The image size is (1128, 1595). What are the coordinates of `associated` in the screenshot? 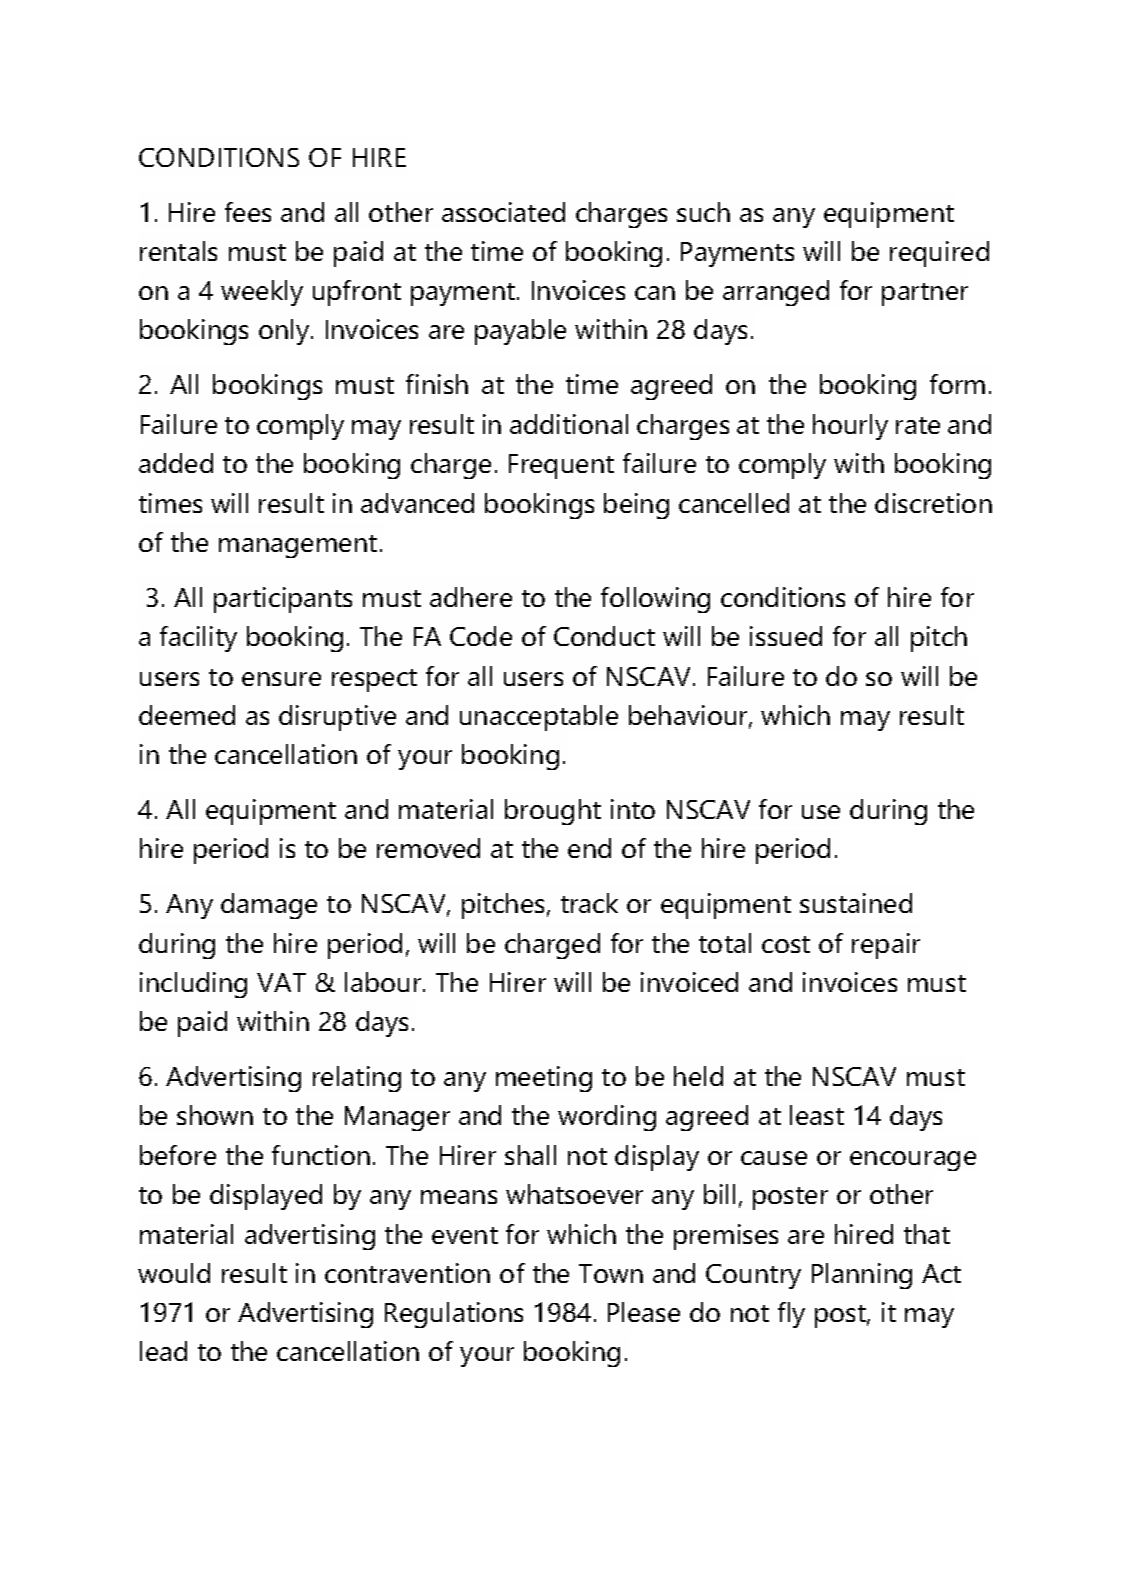 It's located at (503, 212).
